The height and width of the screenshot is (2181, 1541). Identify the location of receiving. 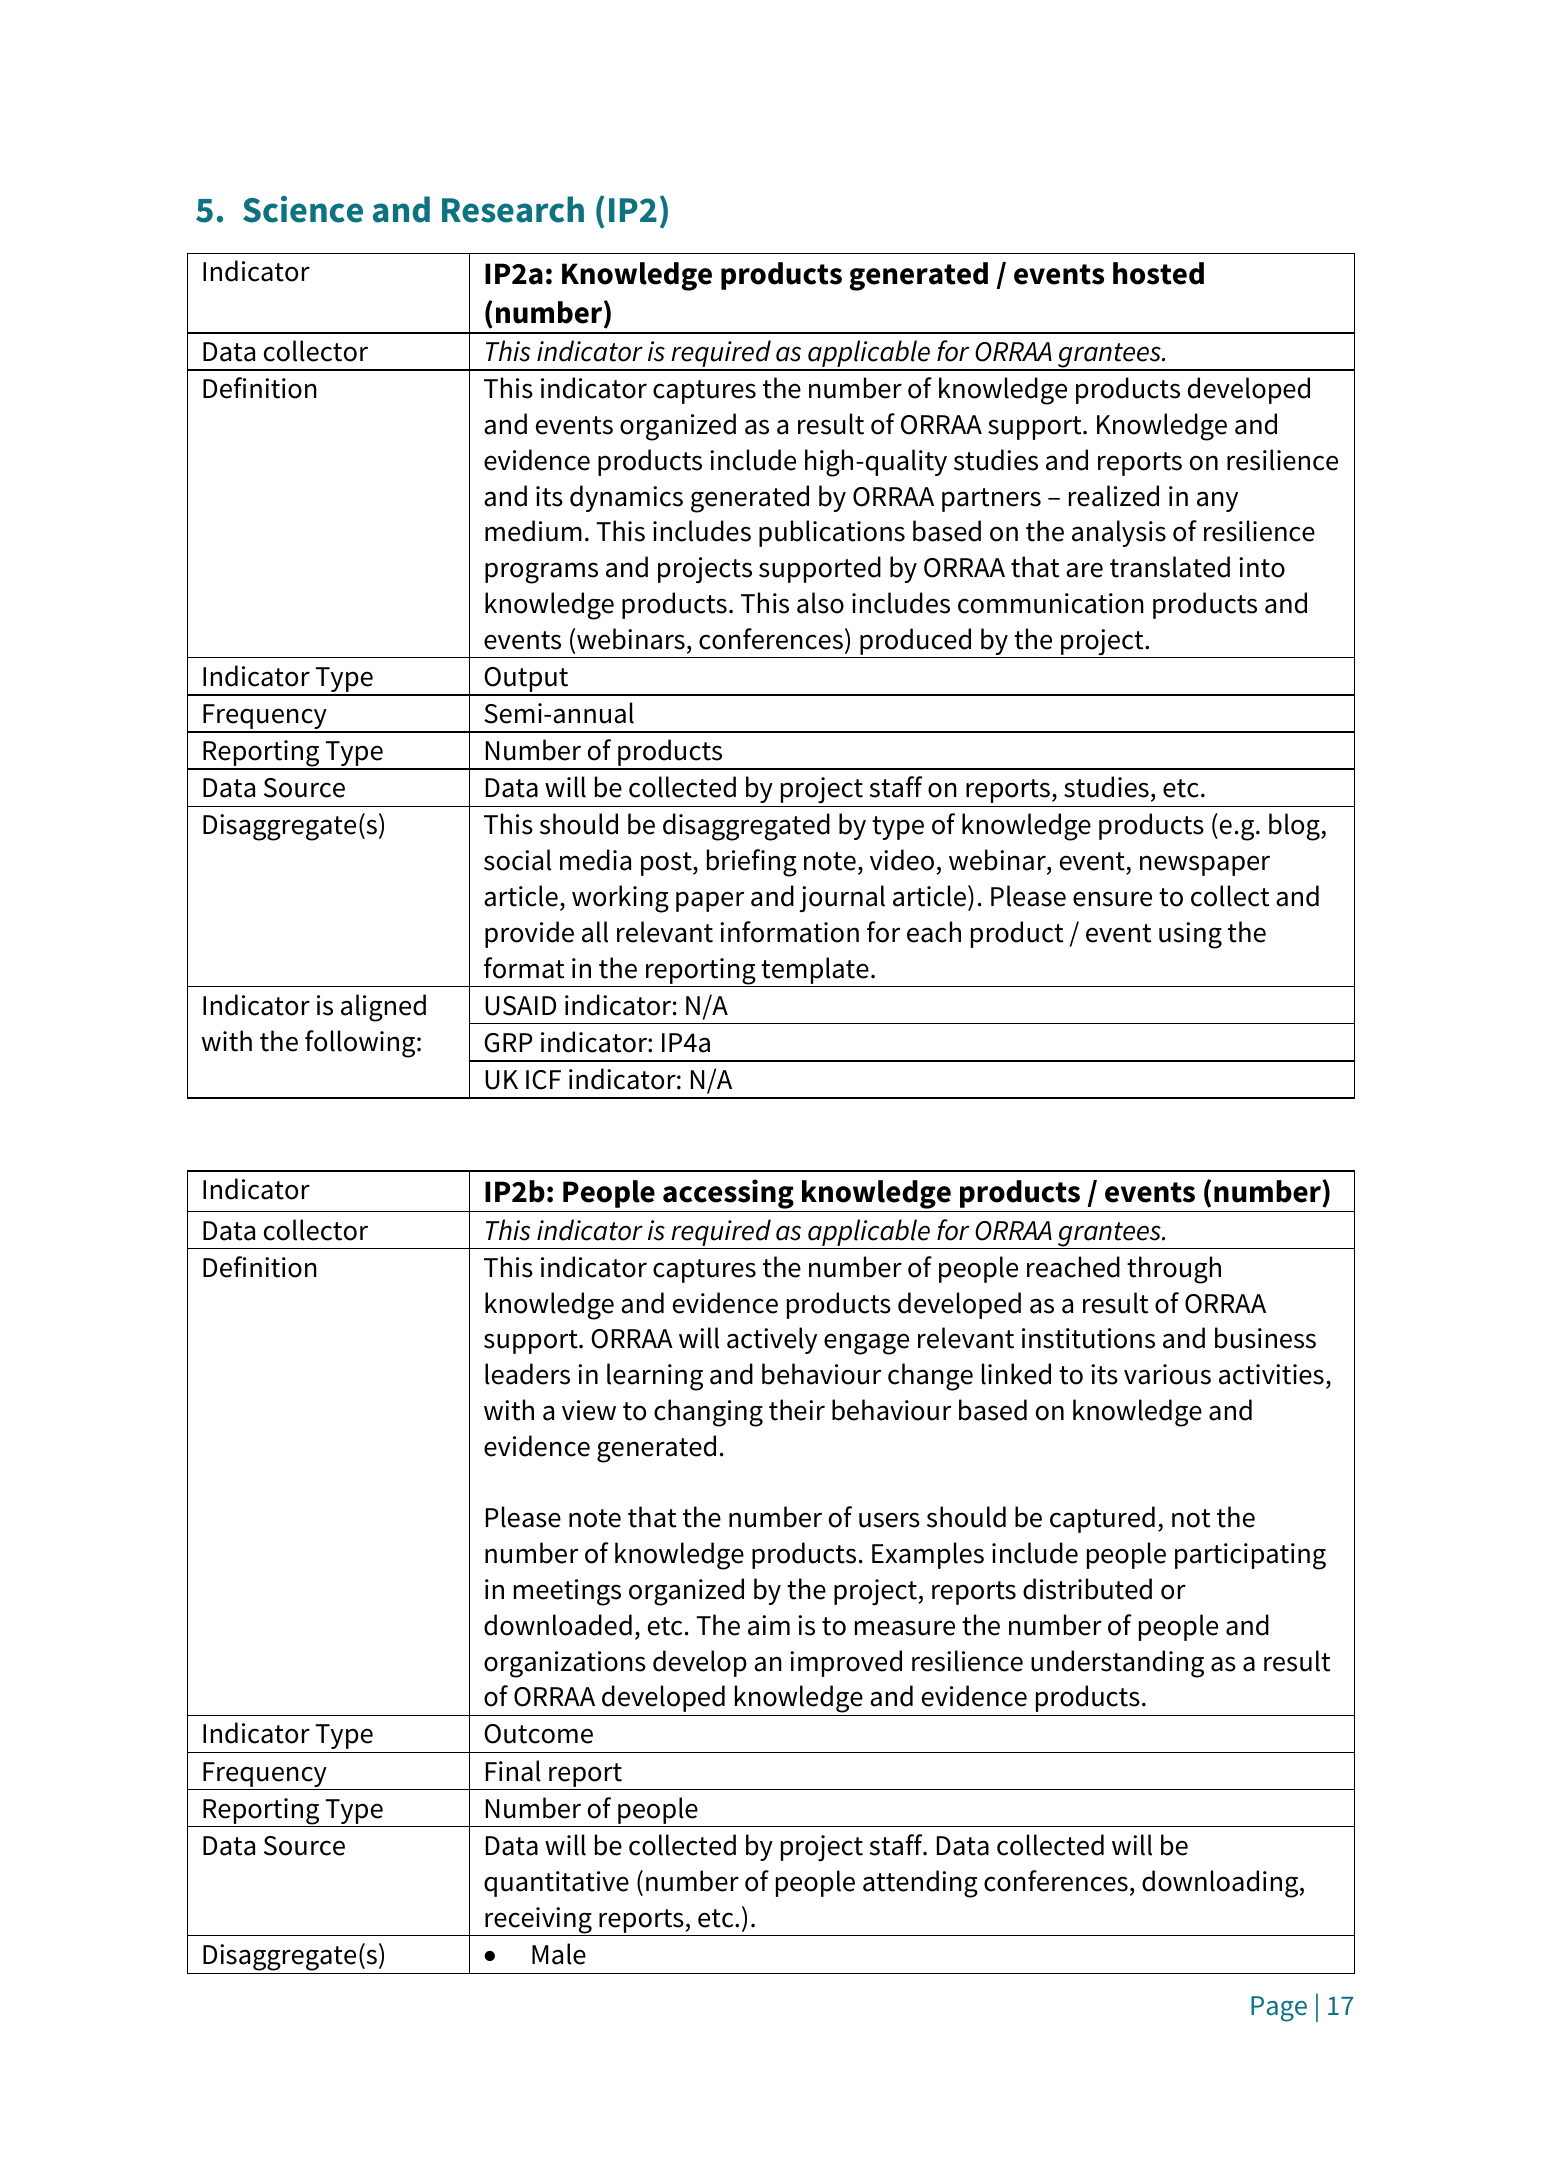
(538, 1921).
